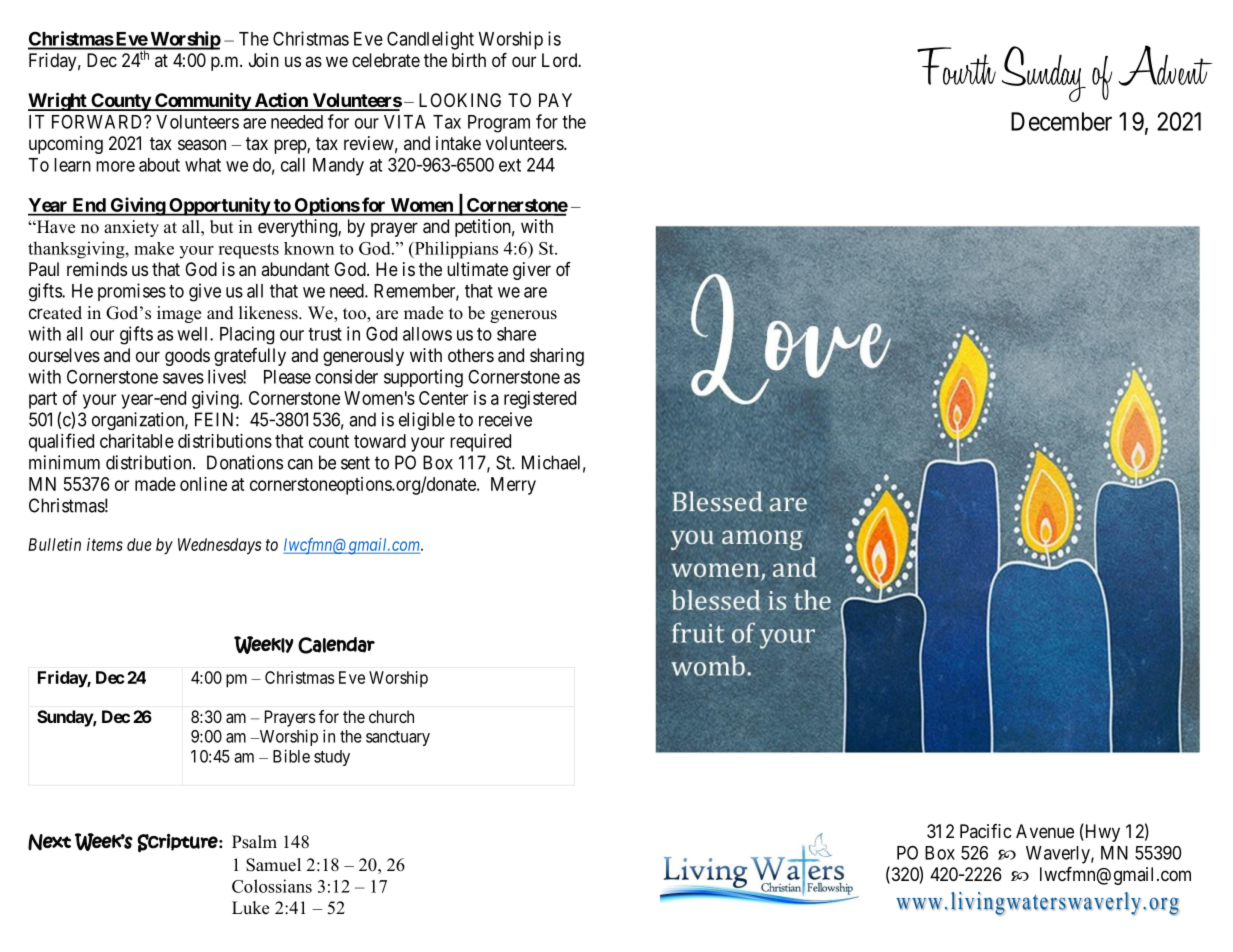 The width and height of the image is (1233, 952). What do you see at coordinates (202, 101) in the image?
I see `Community` at bounding box center [202, 101].
